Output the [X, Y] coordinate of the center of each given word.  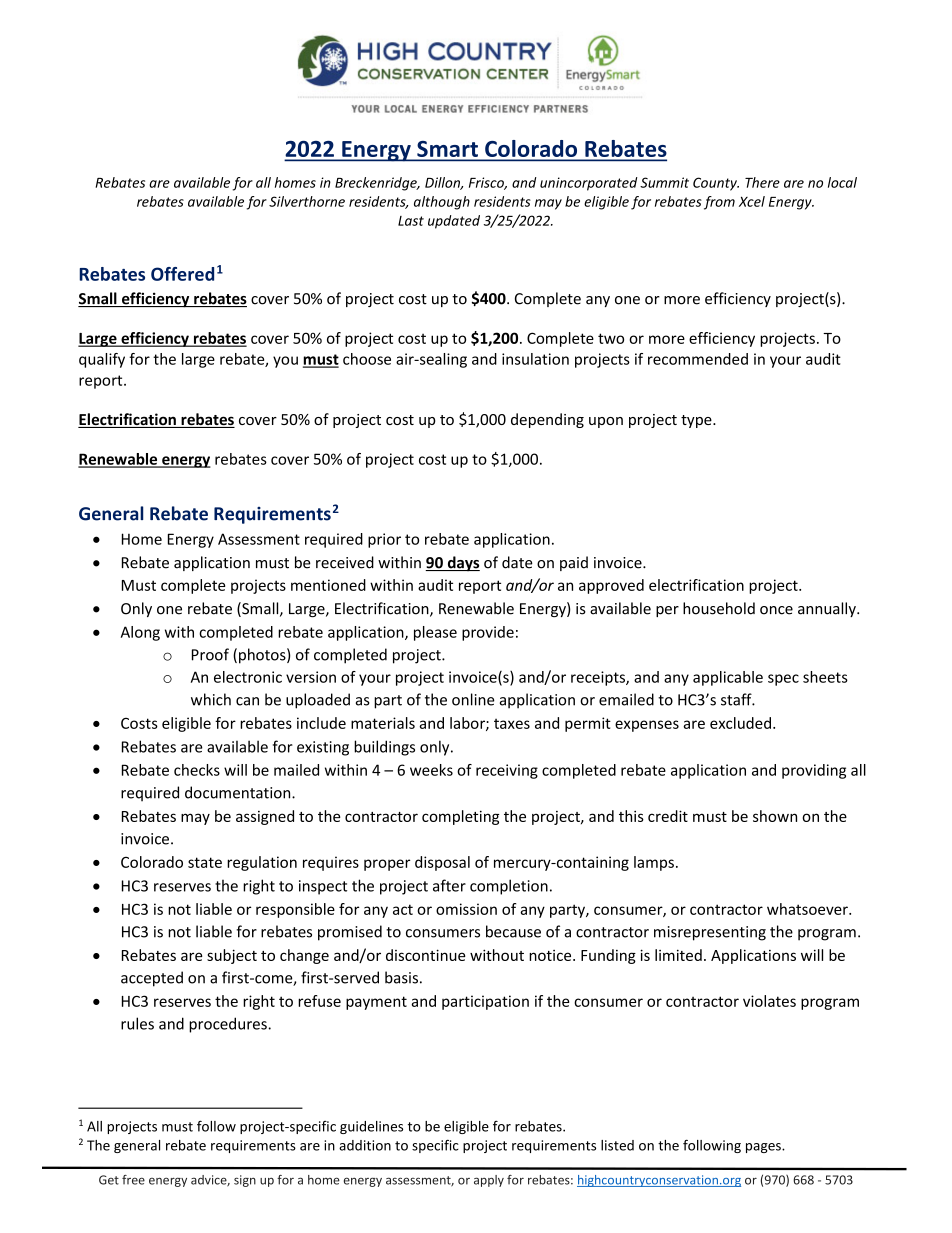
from [719, 203]
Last [411, 221]
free [133, 1180]
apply [489, 1181]
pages [764, 1148]
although [442, 203]
